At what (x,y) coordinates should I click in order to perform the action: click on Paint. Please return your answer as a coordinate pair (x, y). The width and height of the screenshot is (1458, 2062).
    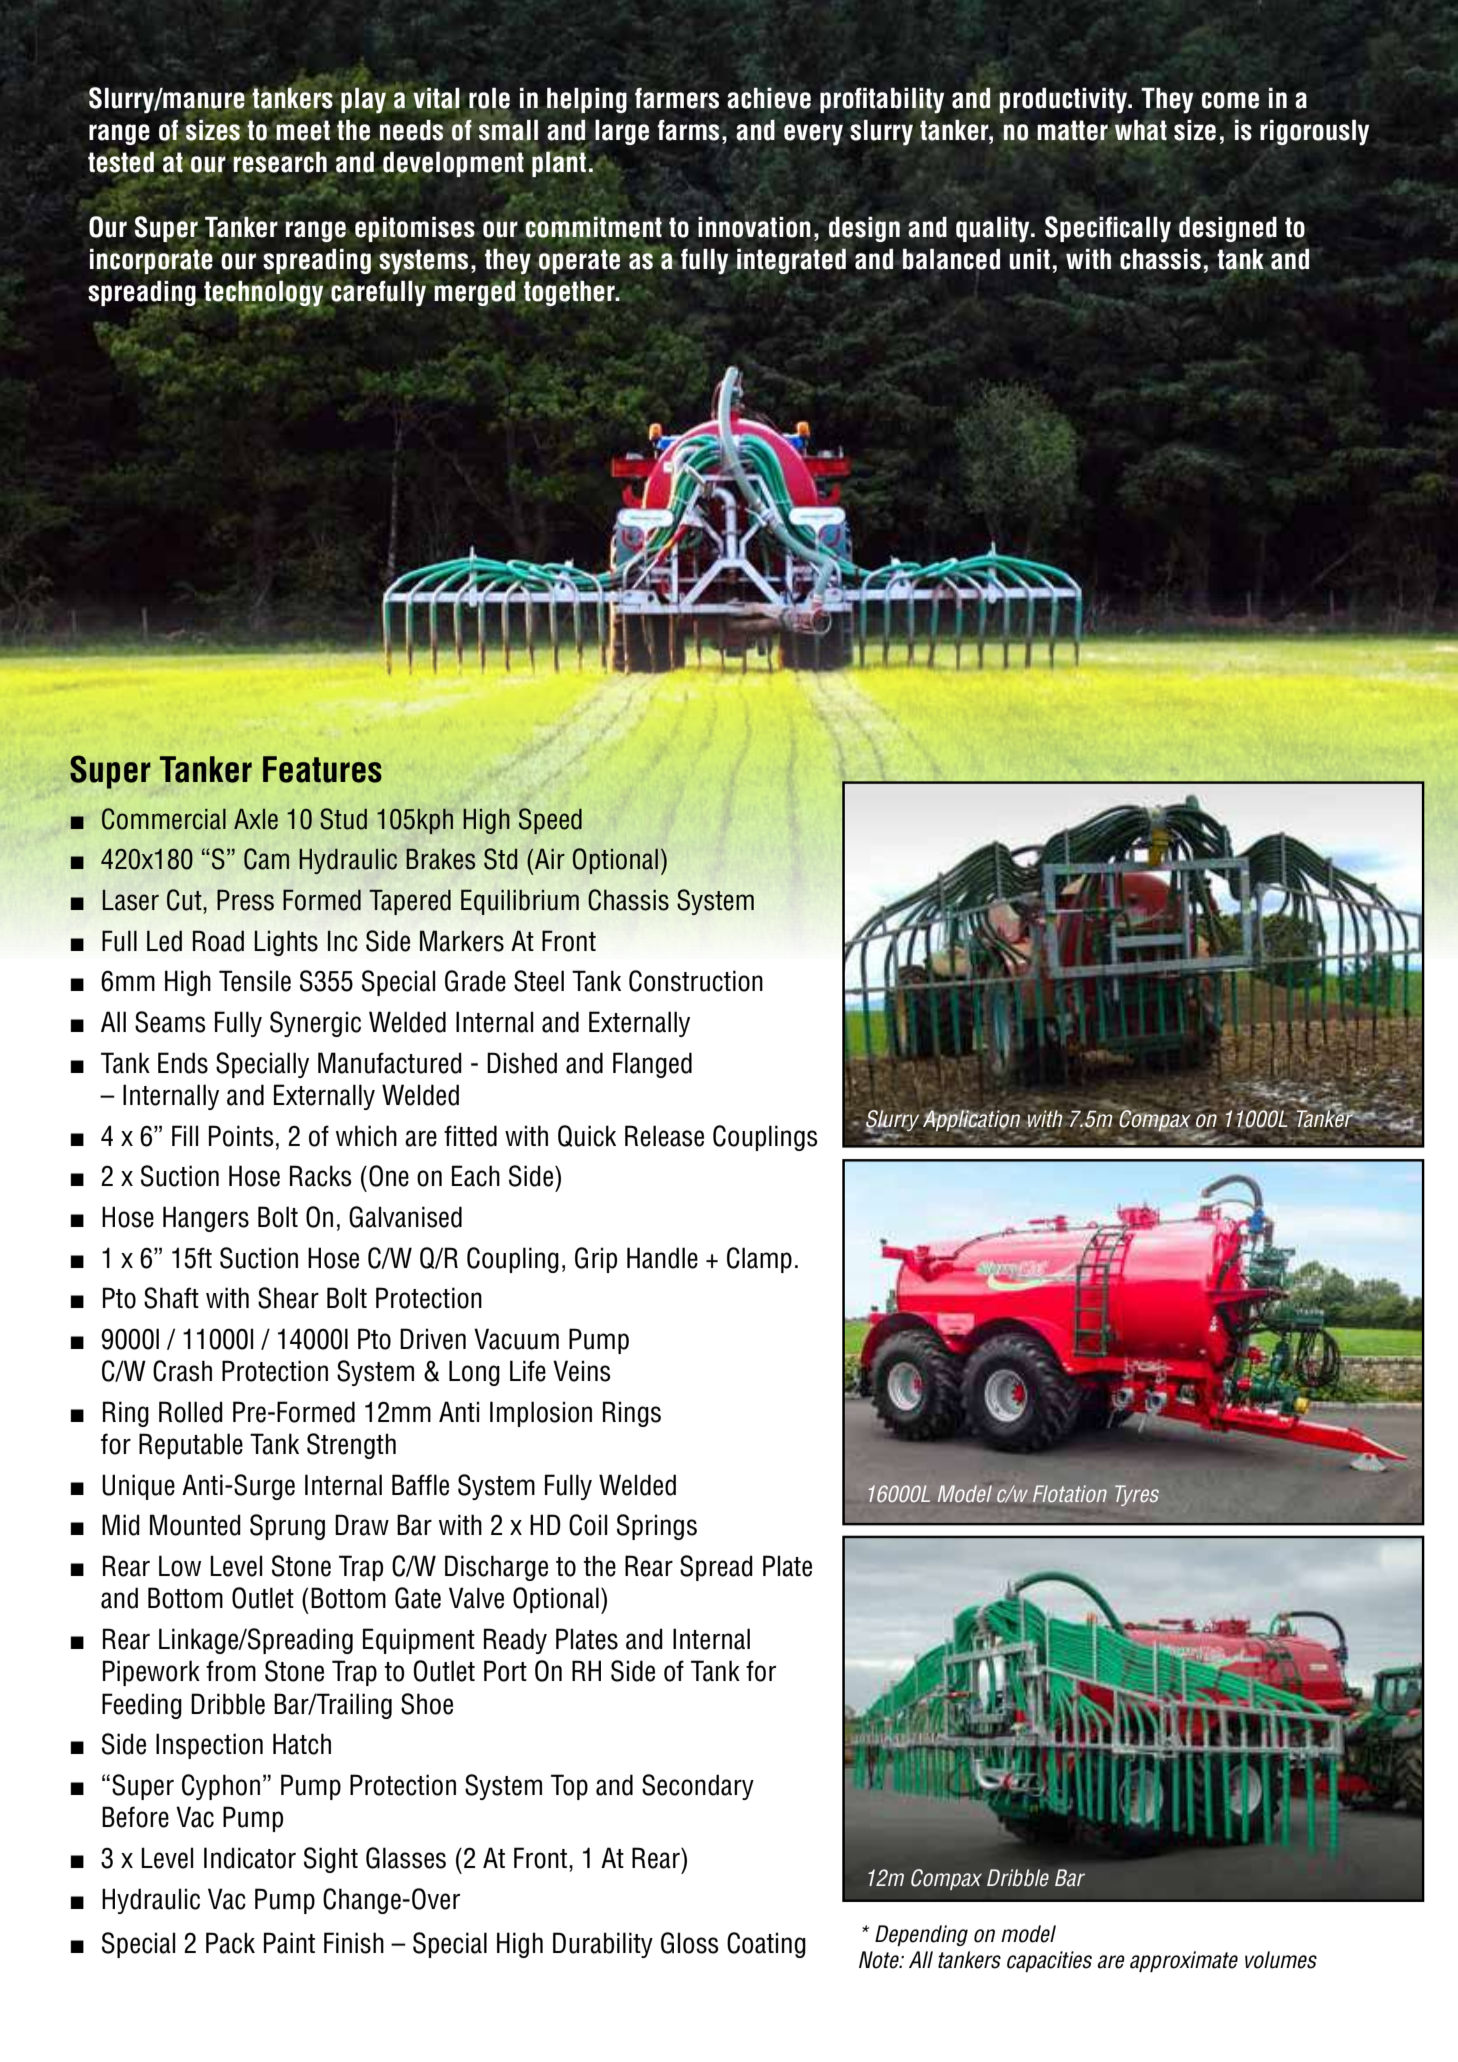
    Looking at the image, I should click on (289, 1943).
